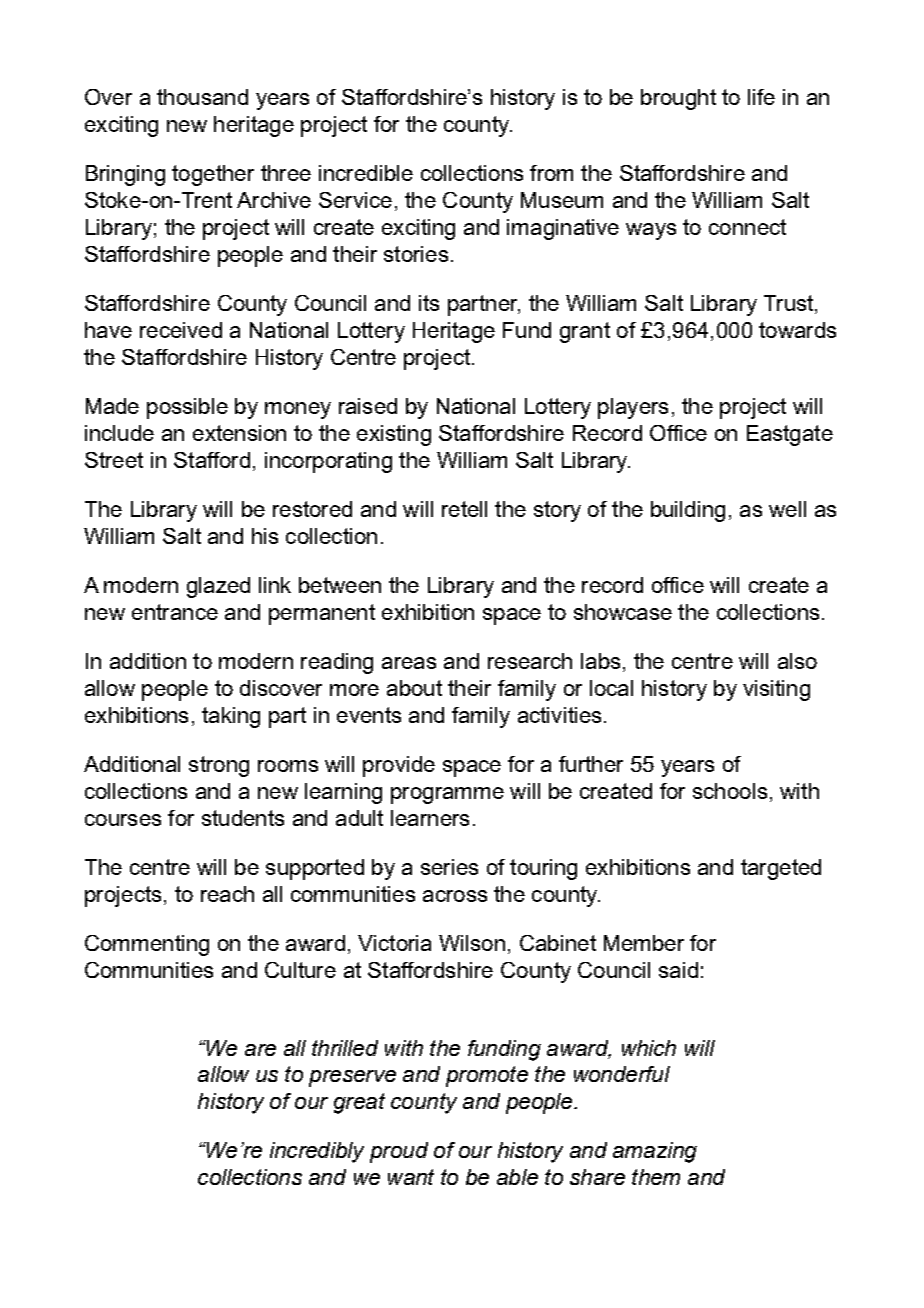 This screenshot has height=1308, width=924. What do you see at coordinates (429, 303) in the screenshot?
I see `its` at bounding box center [429, 303].
